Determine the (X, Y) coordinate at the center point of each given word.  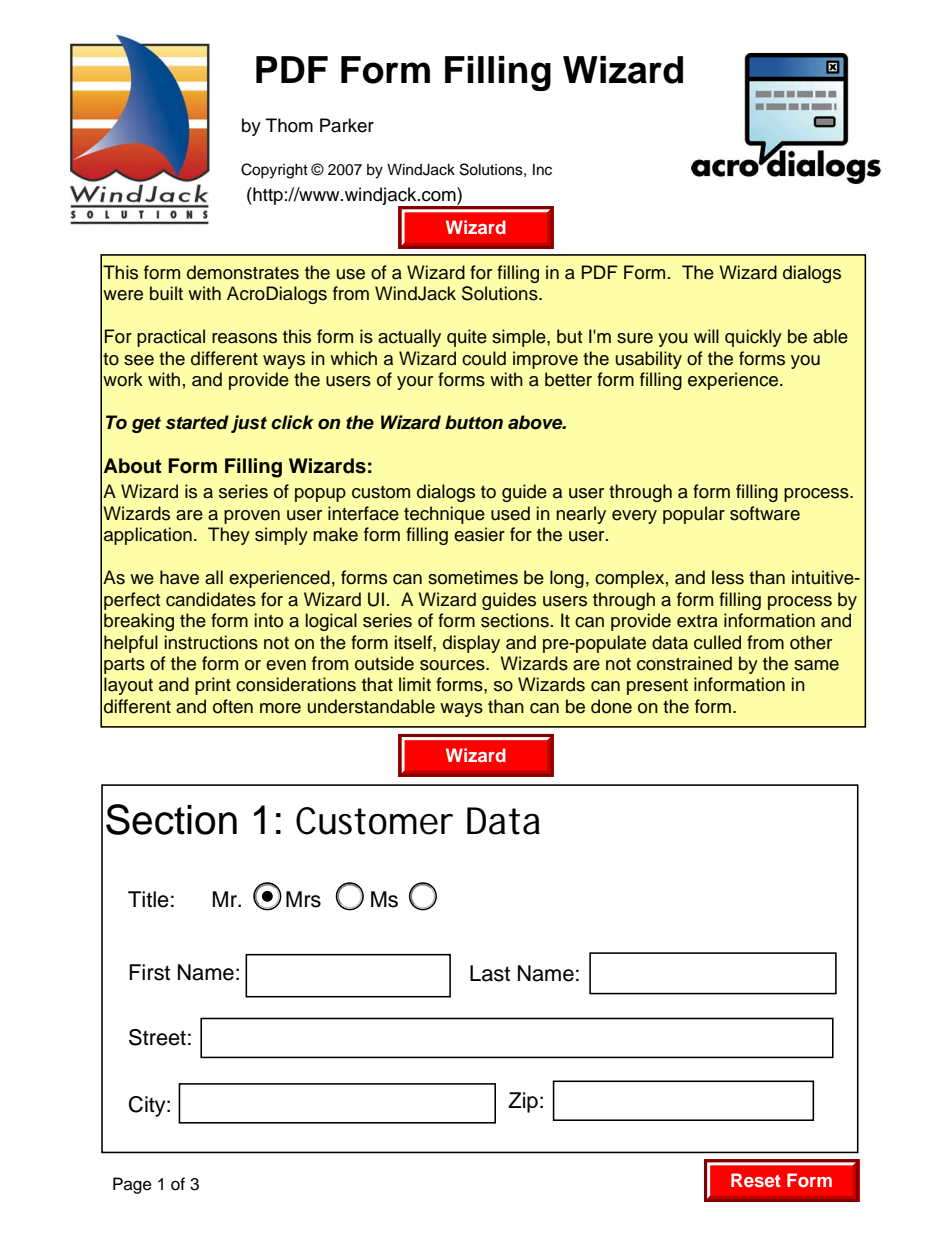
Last (490, 973)
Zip (523, 1102)
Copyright (274, 171)
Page (132, 1185)
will (706, 336)
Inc (542, 170)
